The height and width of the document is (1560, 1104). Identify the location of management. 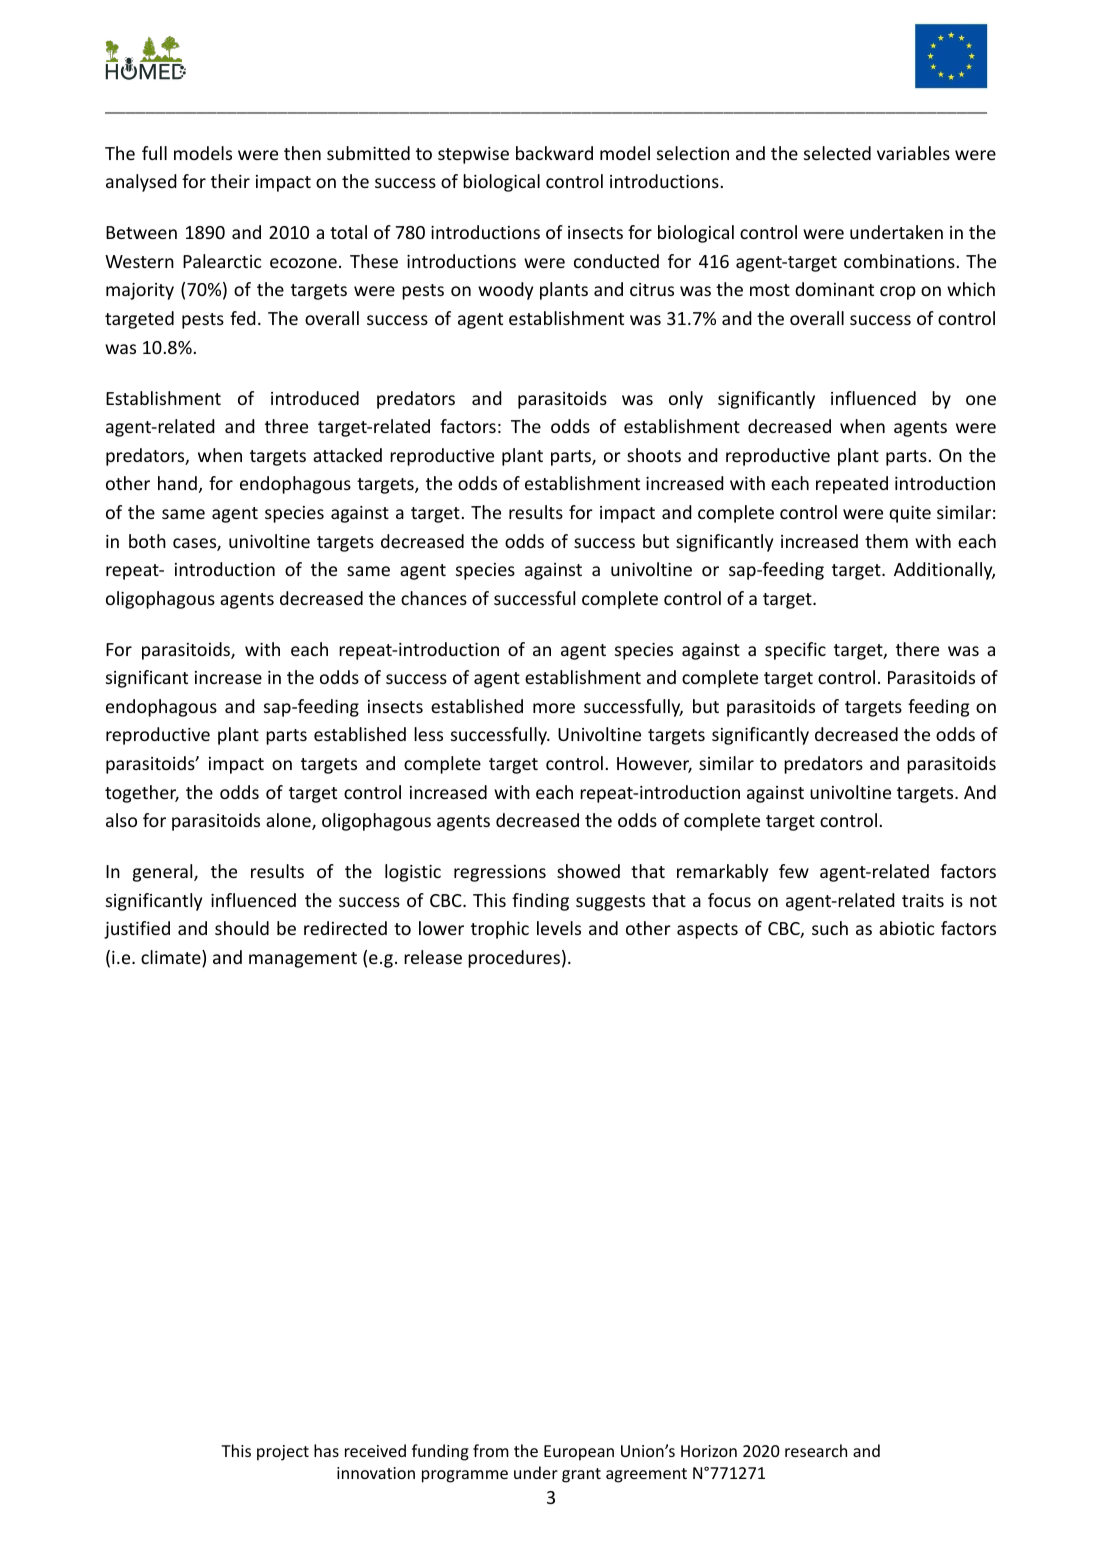
(303, 960).
